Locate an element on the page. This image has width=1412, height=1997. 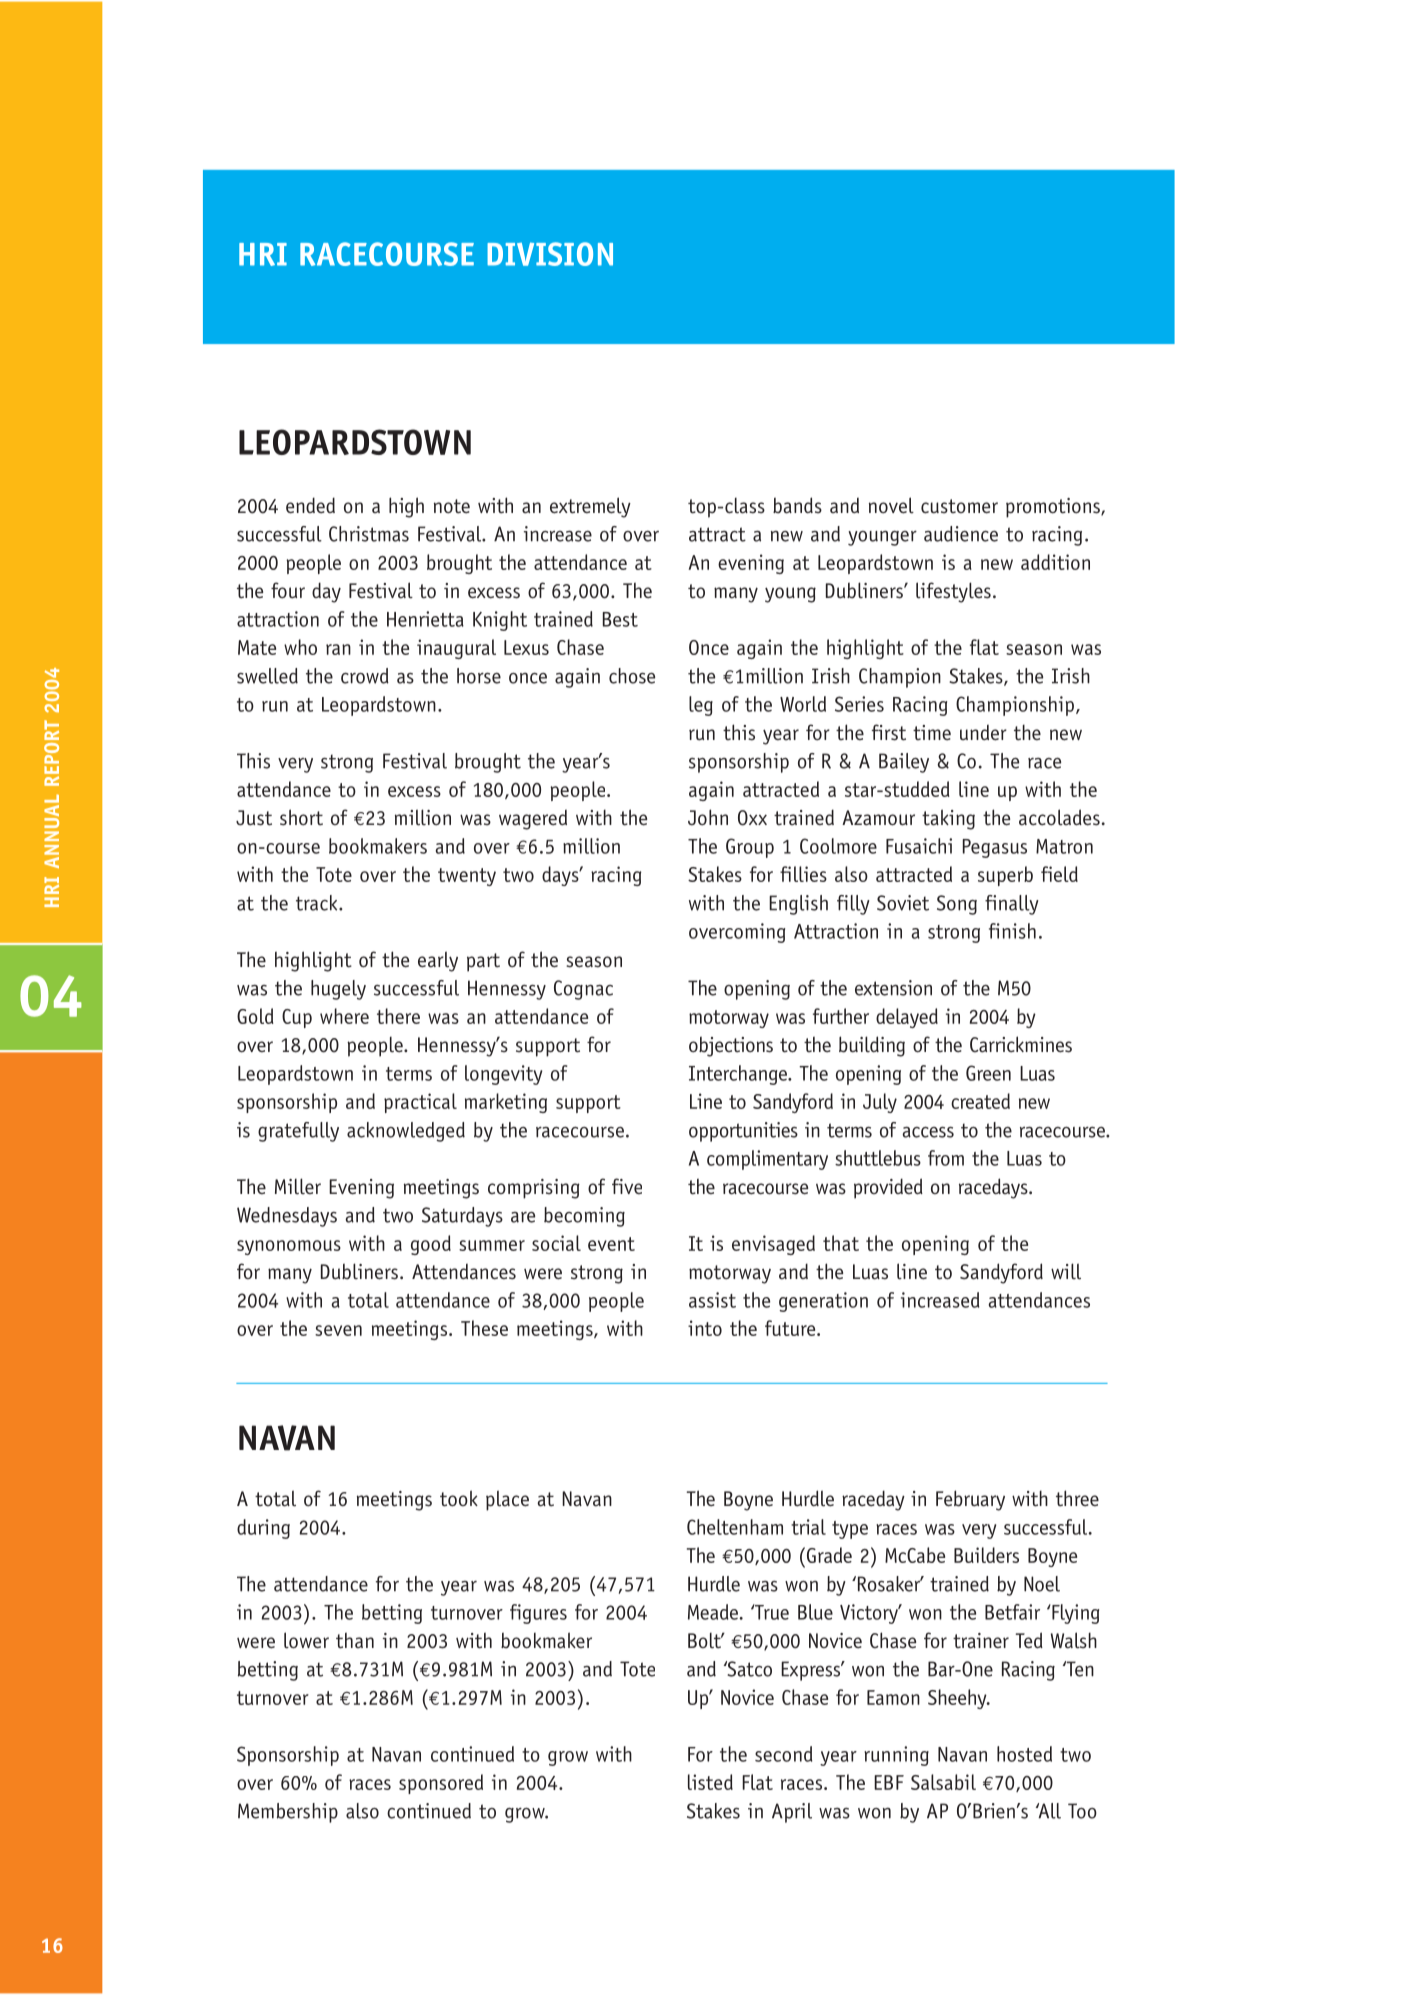
Green is located at coordinates (988, 1073).
